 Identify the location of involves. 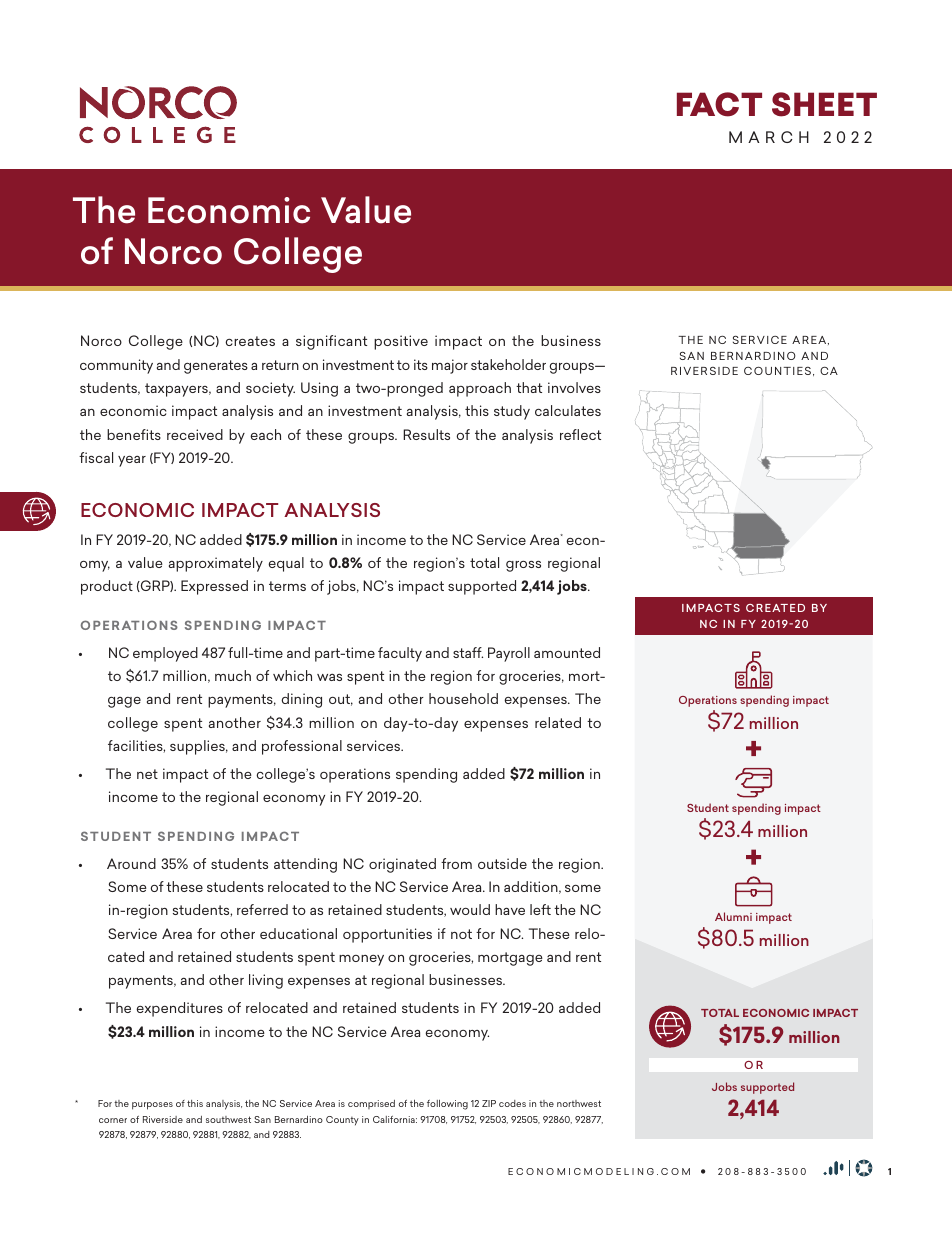
(574, 387).
